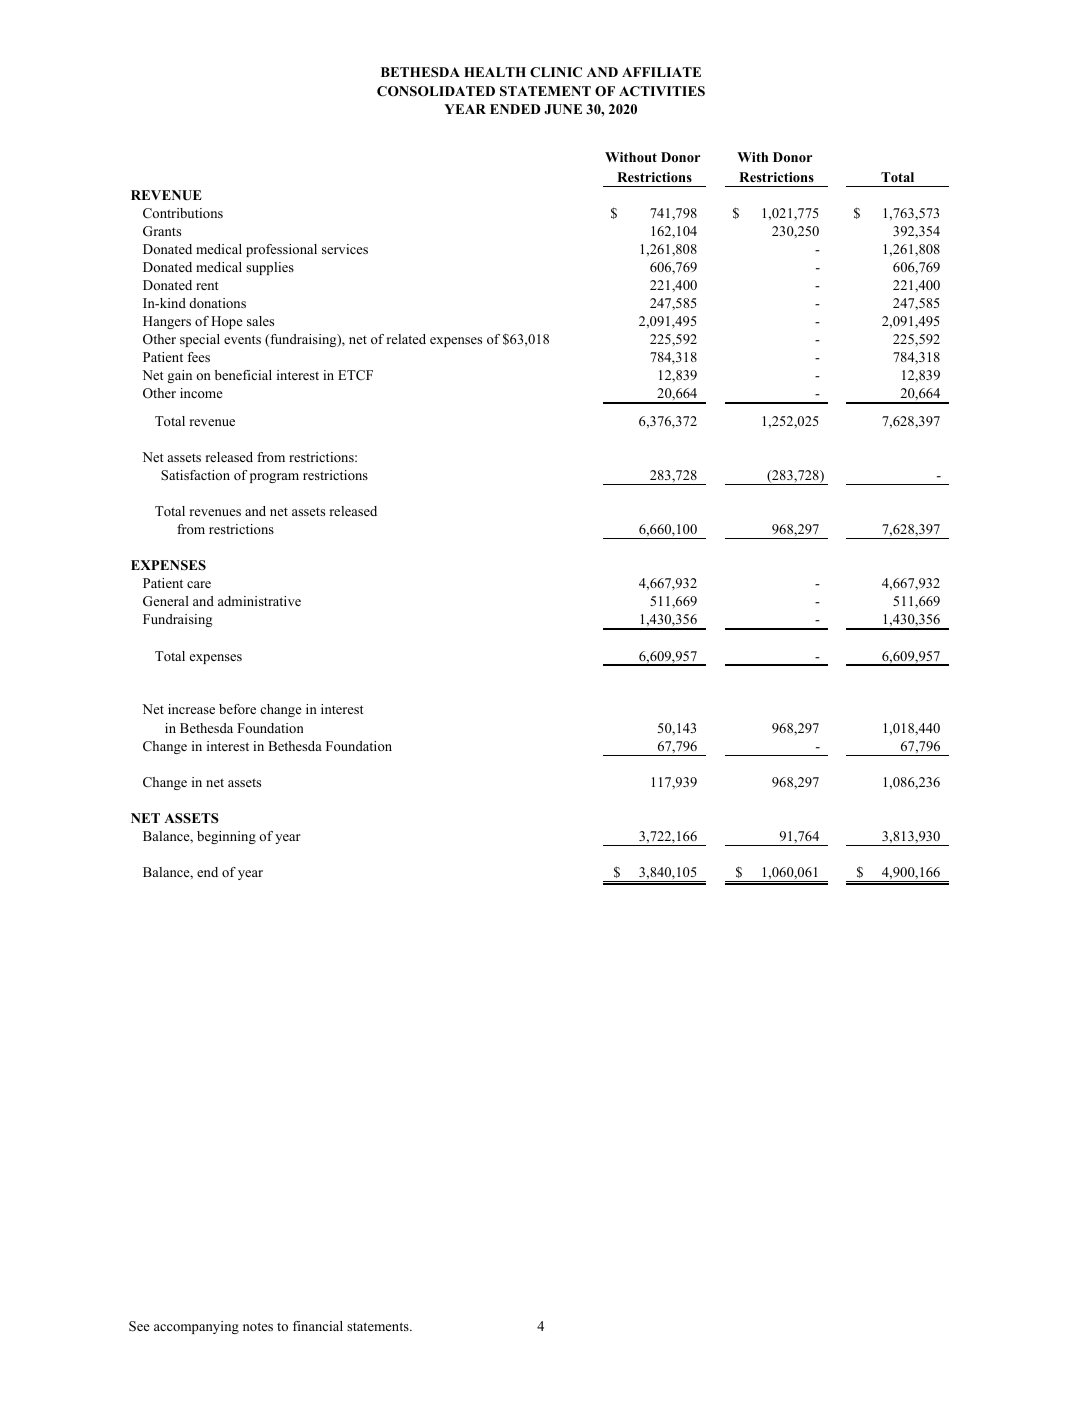 This document has height=1401, width=1083. Describe the element at coordinates (563, 109) in the document. I see `JUNE` at that location.
